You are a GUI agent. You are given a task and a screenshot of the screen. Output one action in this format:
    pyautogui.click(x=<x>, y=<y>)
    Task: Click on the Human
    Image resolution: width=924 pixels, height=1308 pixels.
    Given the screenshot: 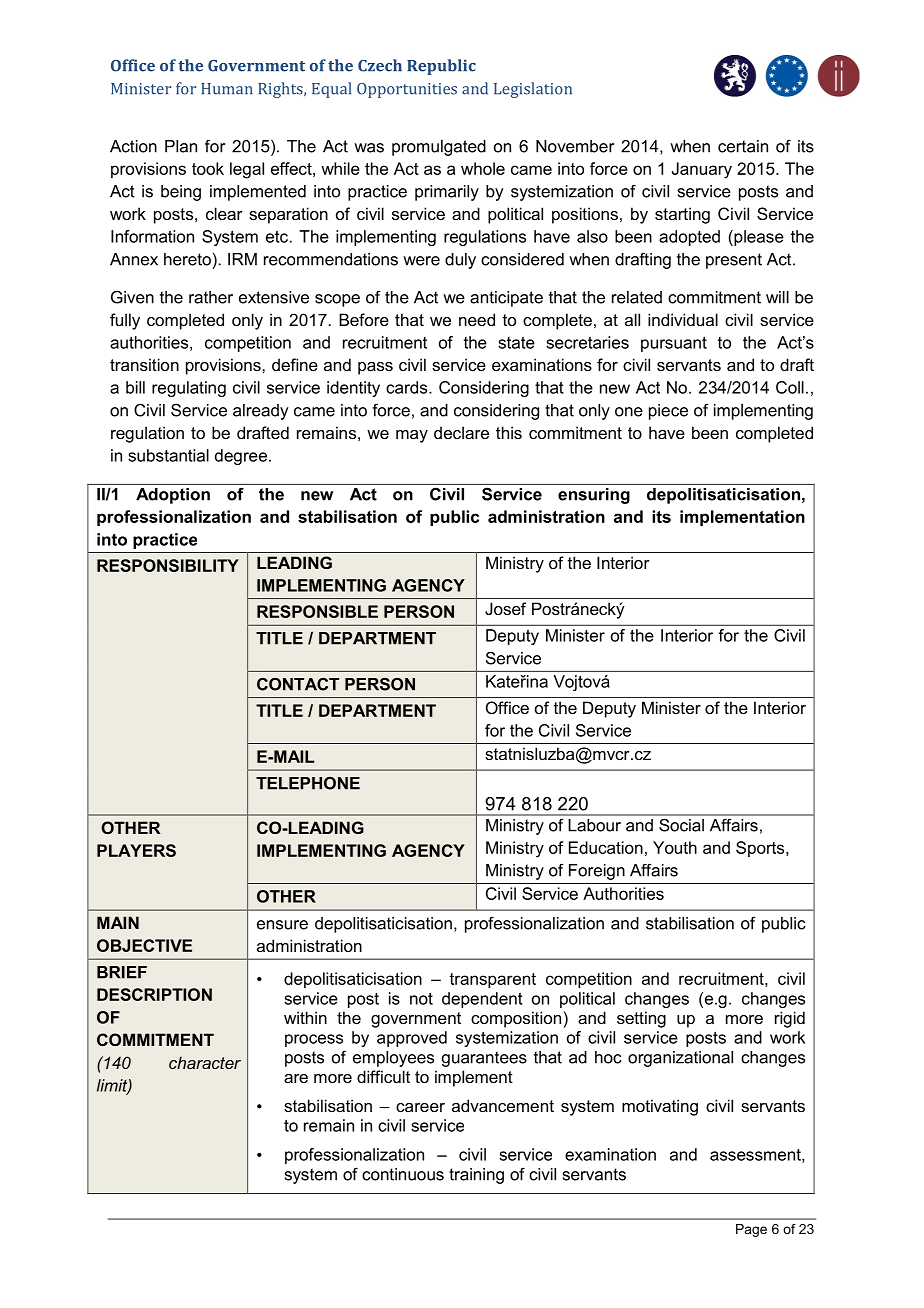 What is the action you would take?
    pyautogui.click(x=227, y=89)
